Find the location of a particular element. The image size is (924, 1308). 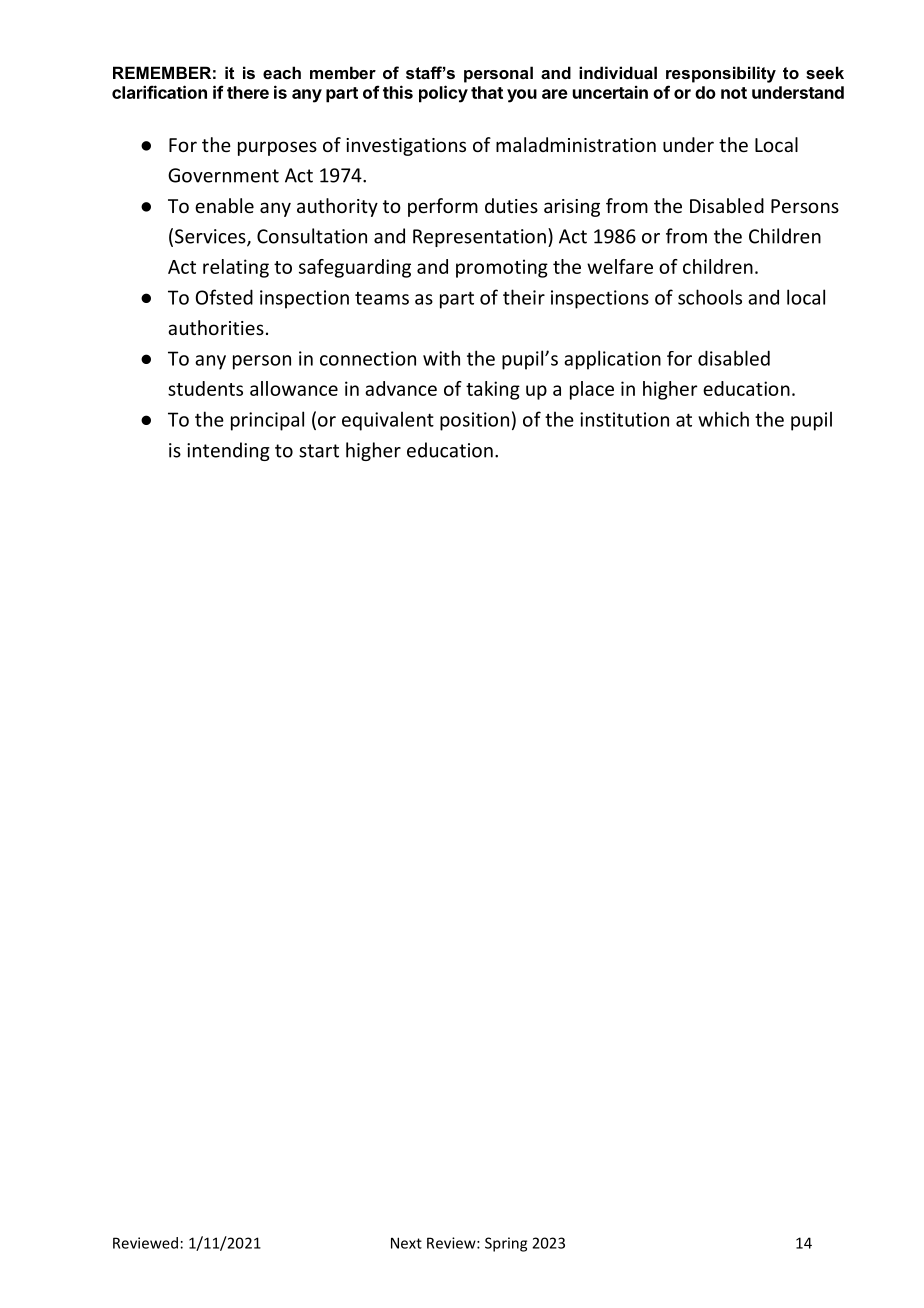

Next is located at coordinates (406, 1243).
